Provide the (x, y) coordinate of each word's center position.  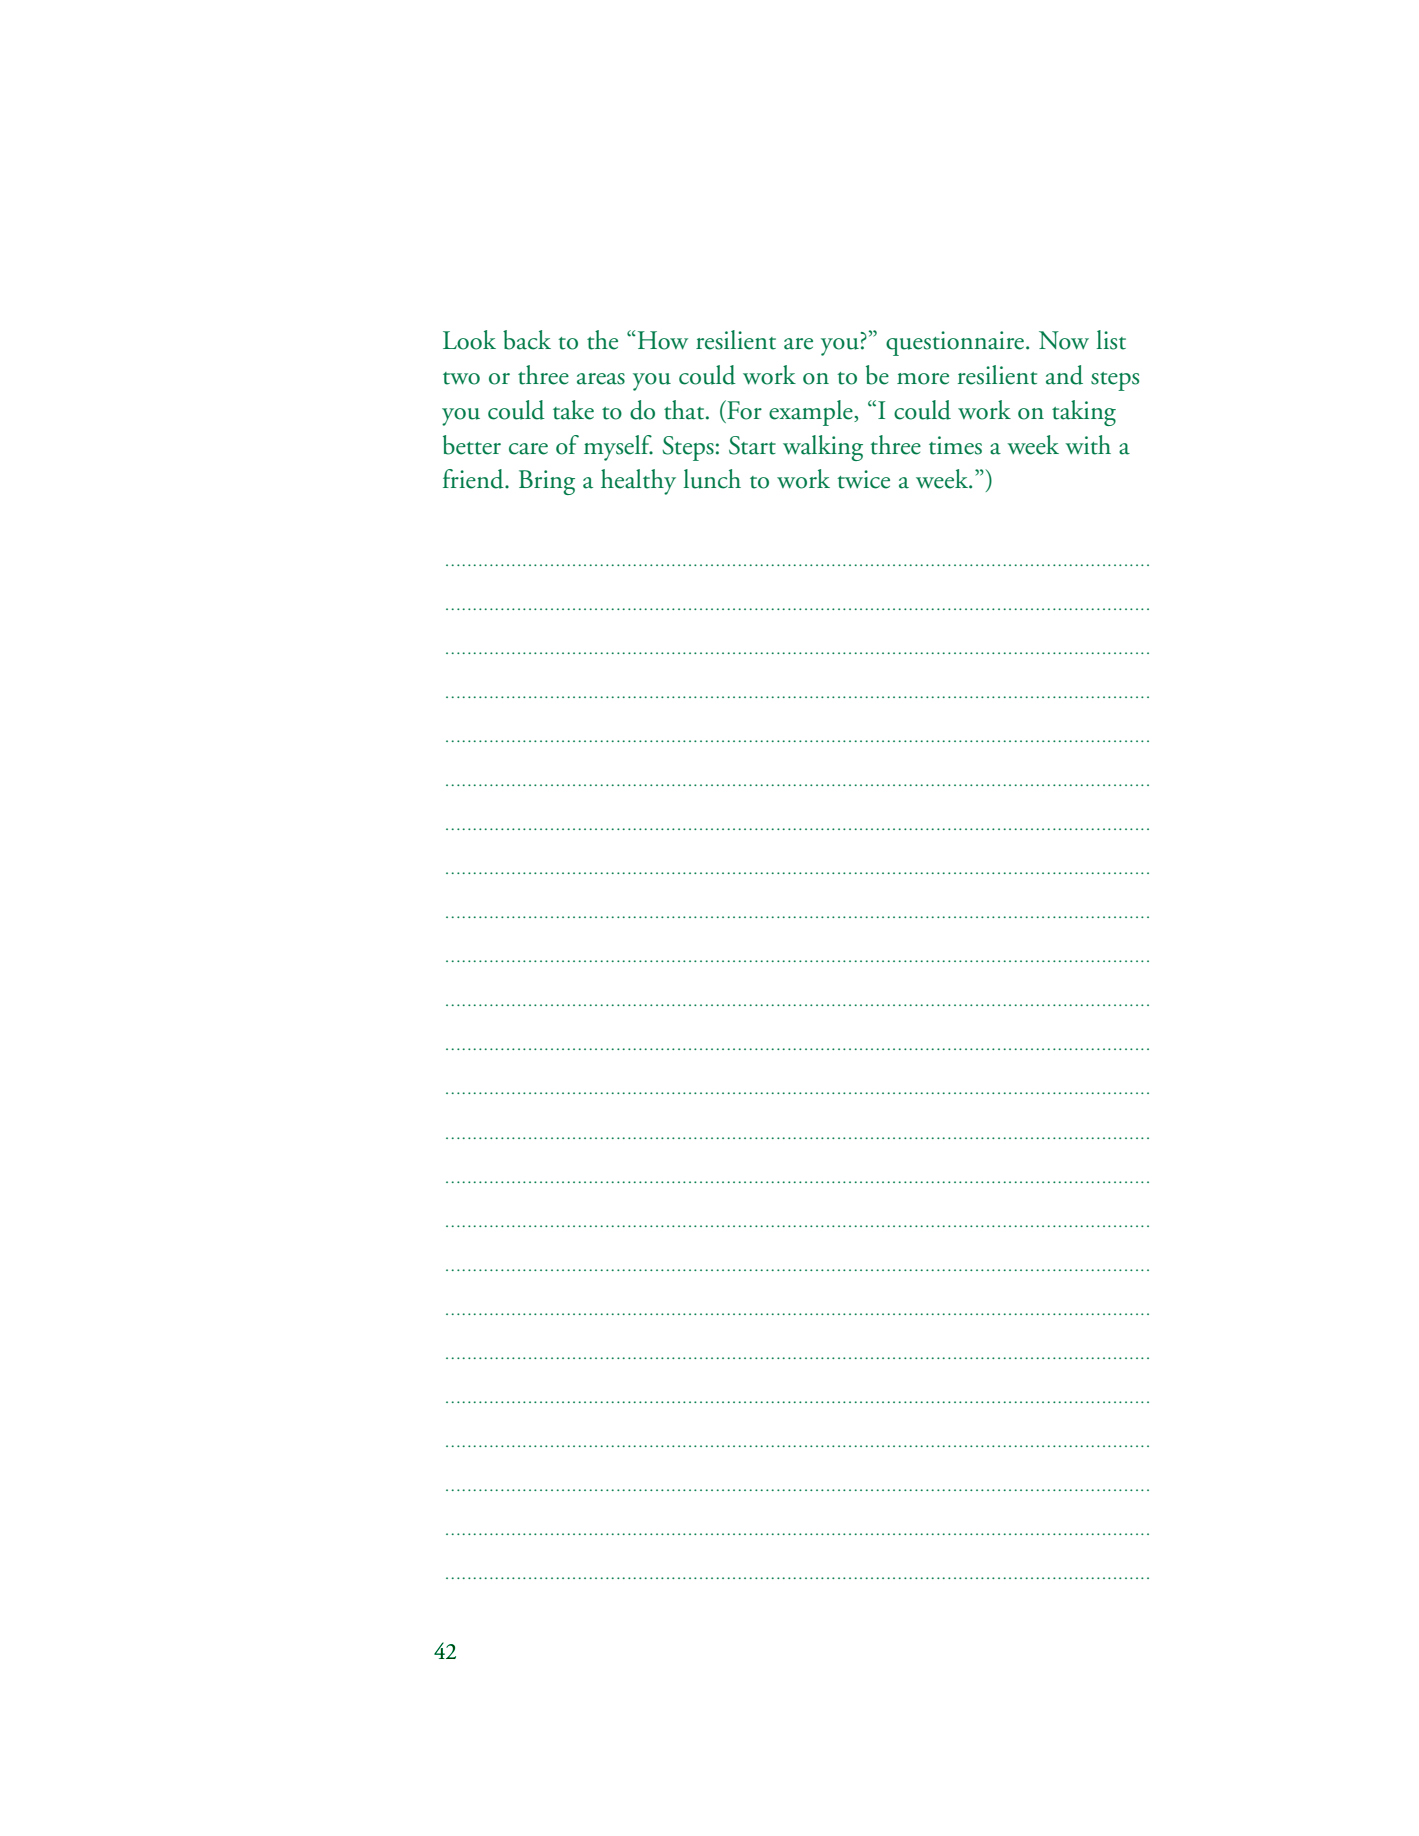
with (1088, 445)
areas (601, 379)
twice (863, 479)
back (527, 340)
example (812, 413)
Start (752, 445)
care (528, 449)
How (661, 340)
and (1064, 375)
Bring (547, 482)
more (923, 379)
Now (1064, 340)
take (573, 410)
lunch (712, 479)
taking (1084, 413)
